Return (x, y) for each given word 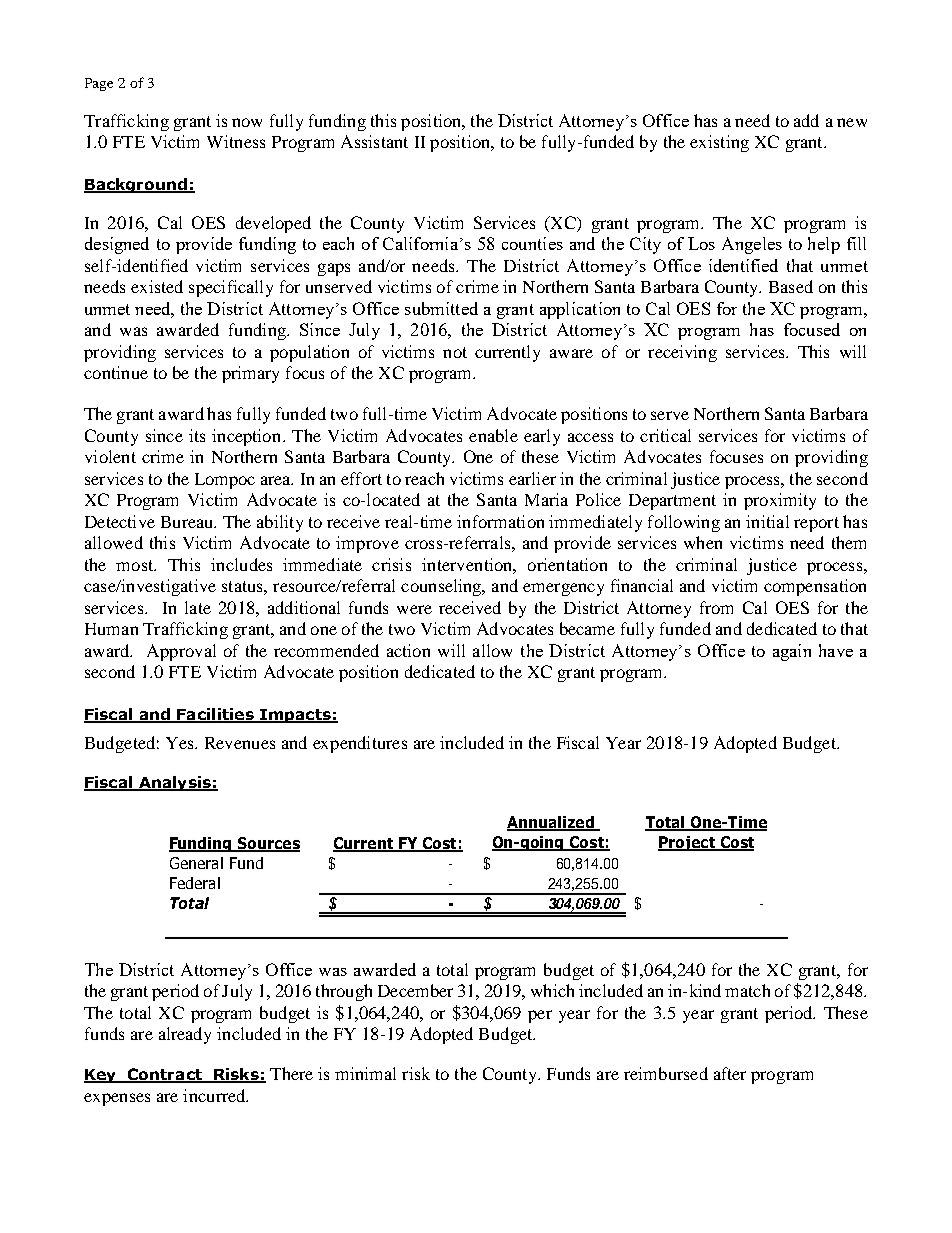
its (197, 435)
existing (719, 143)
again (792, 652)
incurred (215, 1095)
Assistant (374, 141)
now (247, 122)
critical (665, 435)
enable (493, 435)
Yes (181, 743)
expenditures (360, 744)
